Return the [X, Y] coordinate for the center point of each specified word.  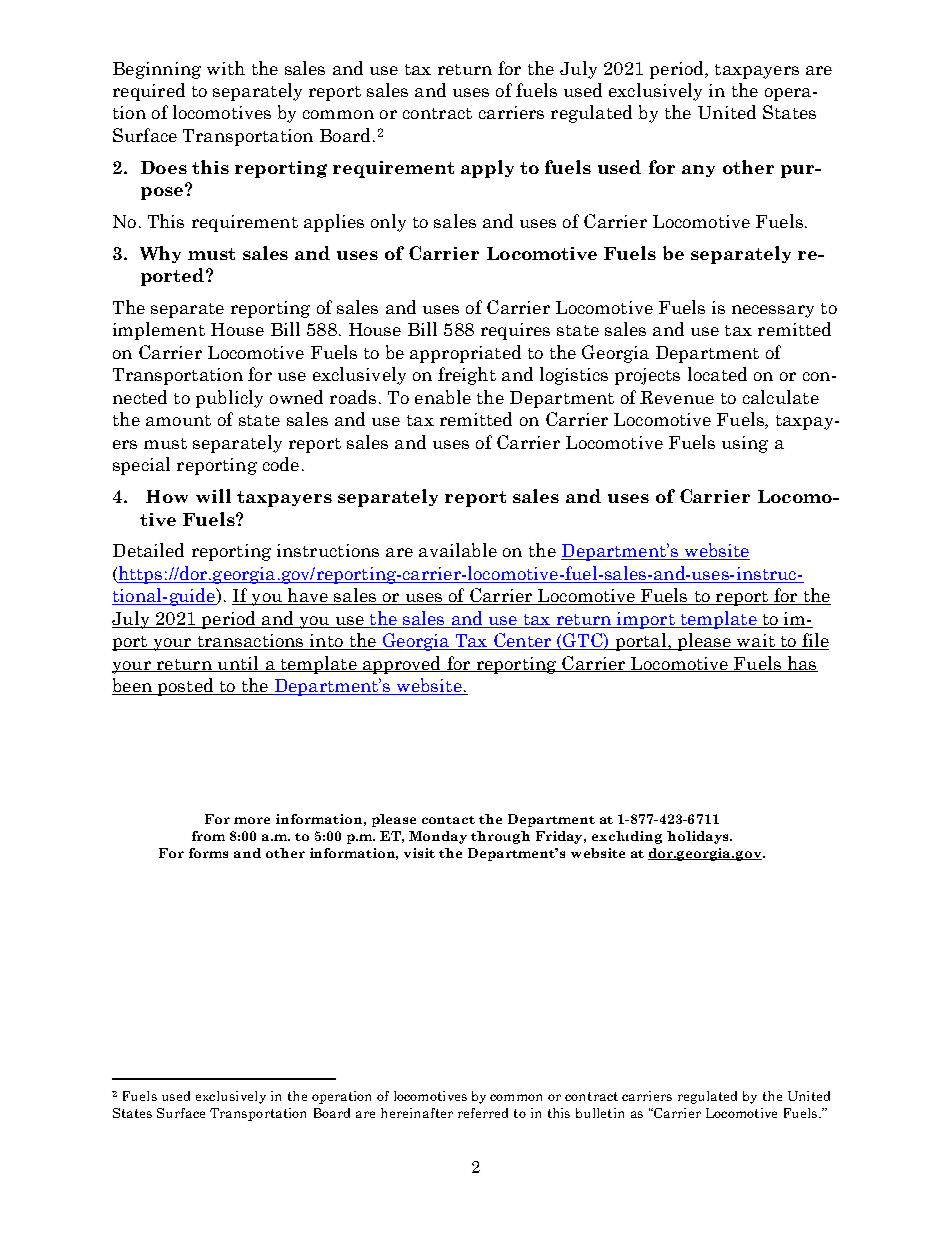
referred [483, 1113]
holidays [699, 837]
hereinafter [417, 1113]
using [745, 444]
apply [487, 169]
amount [178, 420]
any [698, 171]
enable [443, 397]
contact [448, 820]
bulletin [600, 1113]
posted [186, 687]
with [226, 68]
